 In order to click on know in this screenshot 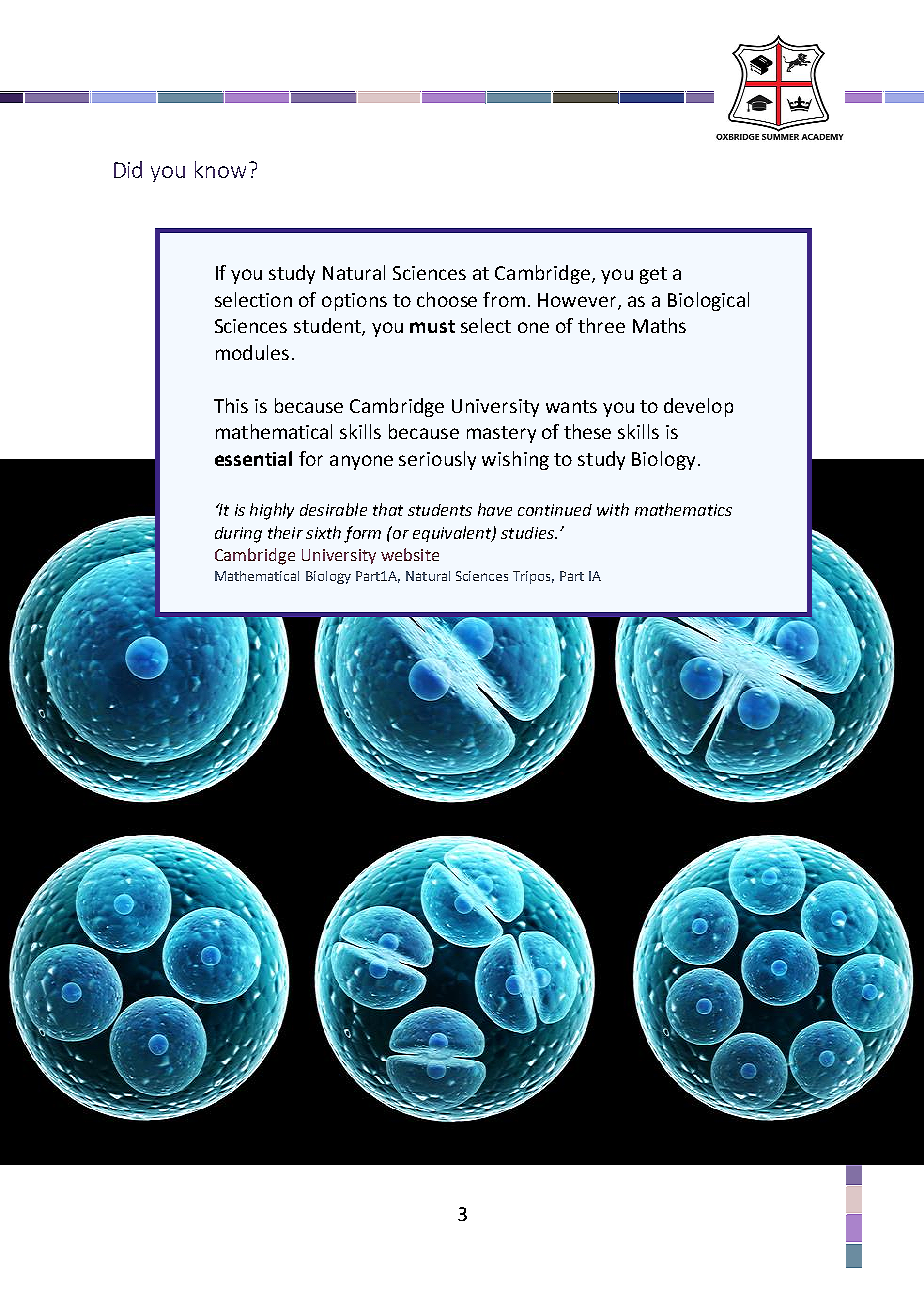, I will do `click(220, 169)`.
